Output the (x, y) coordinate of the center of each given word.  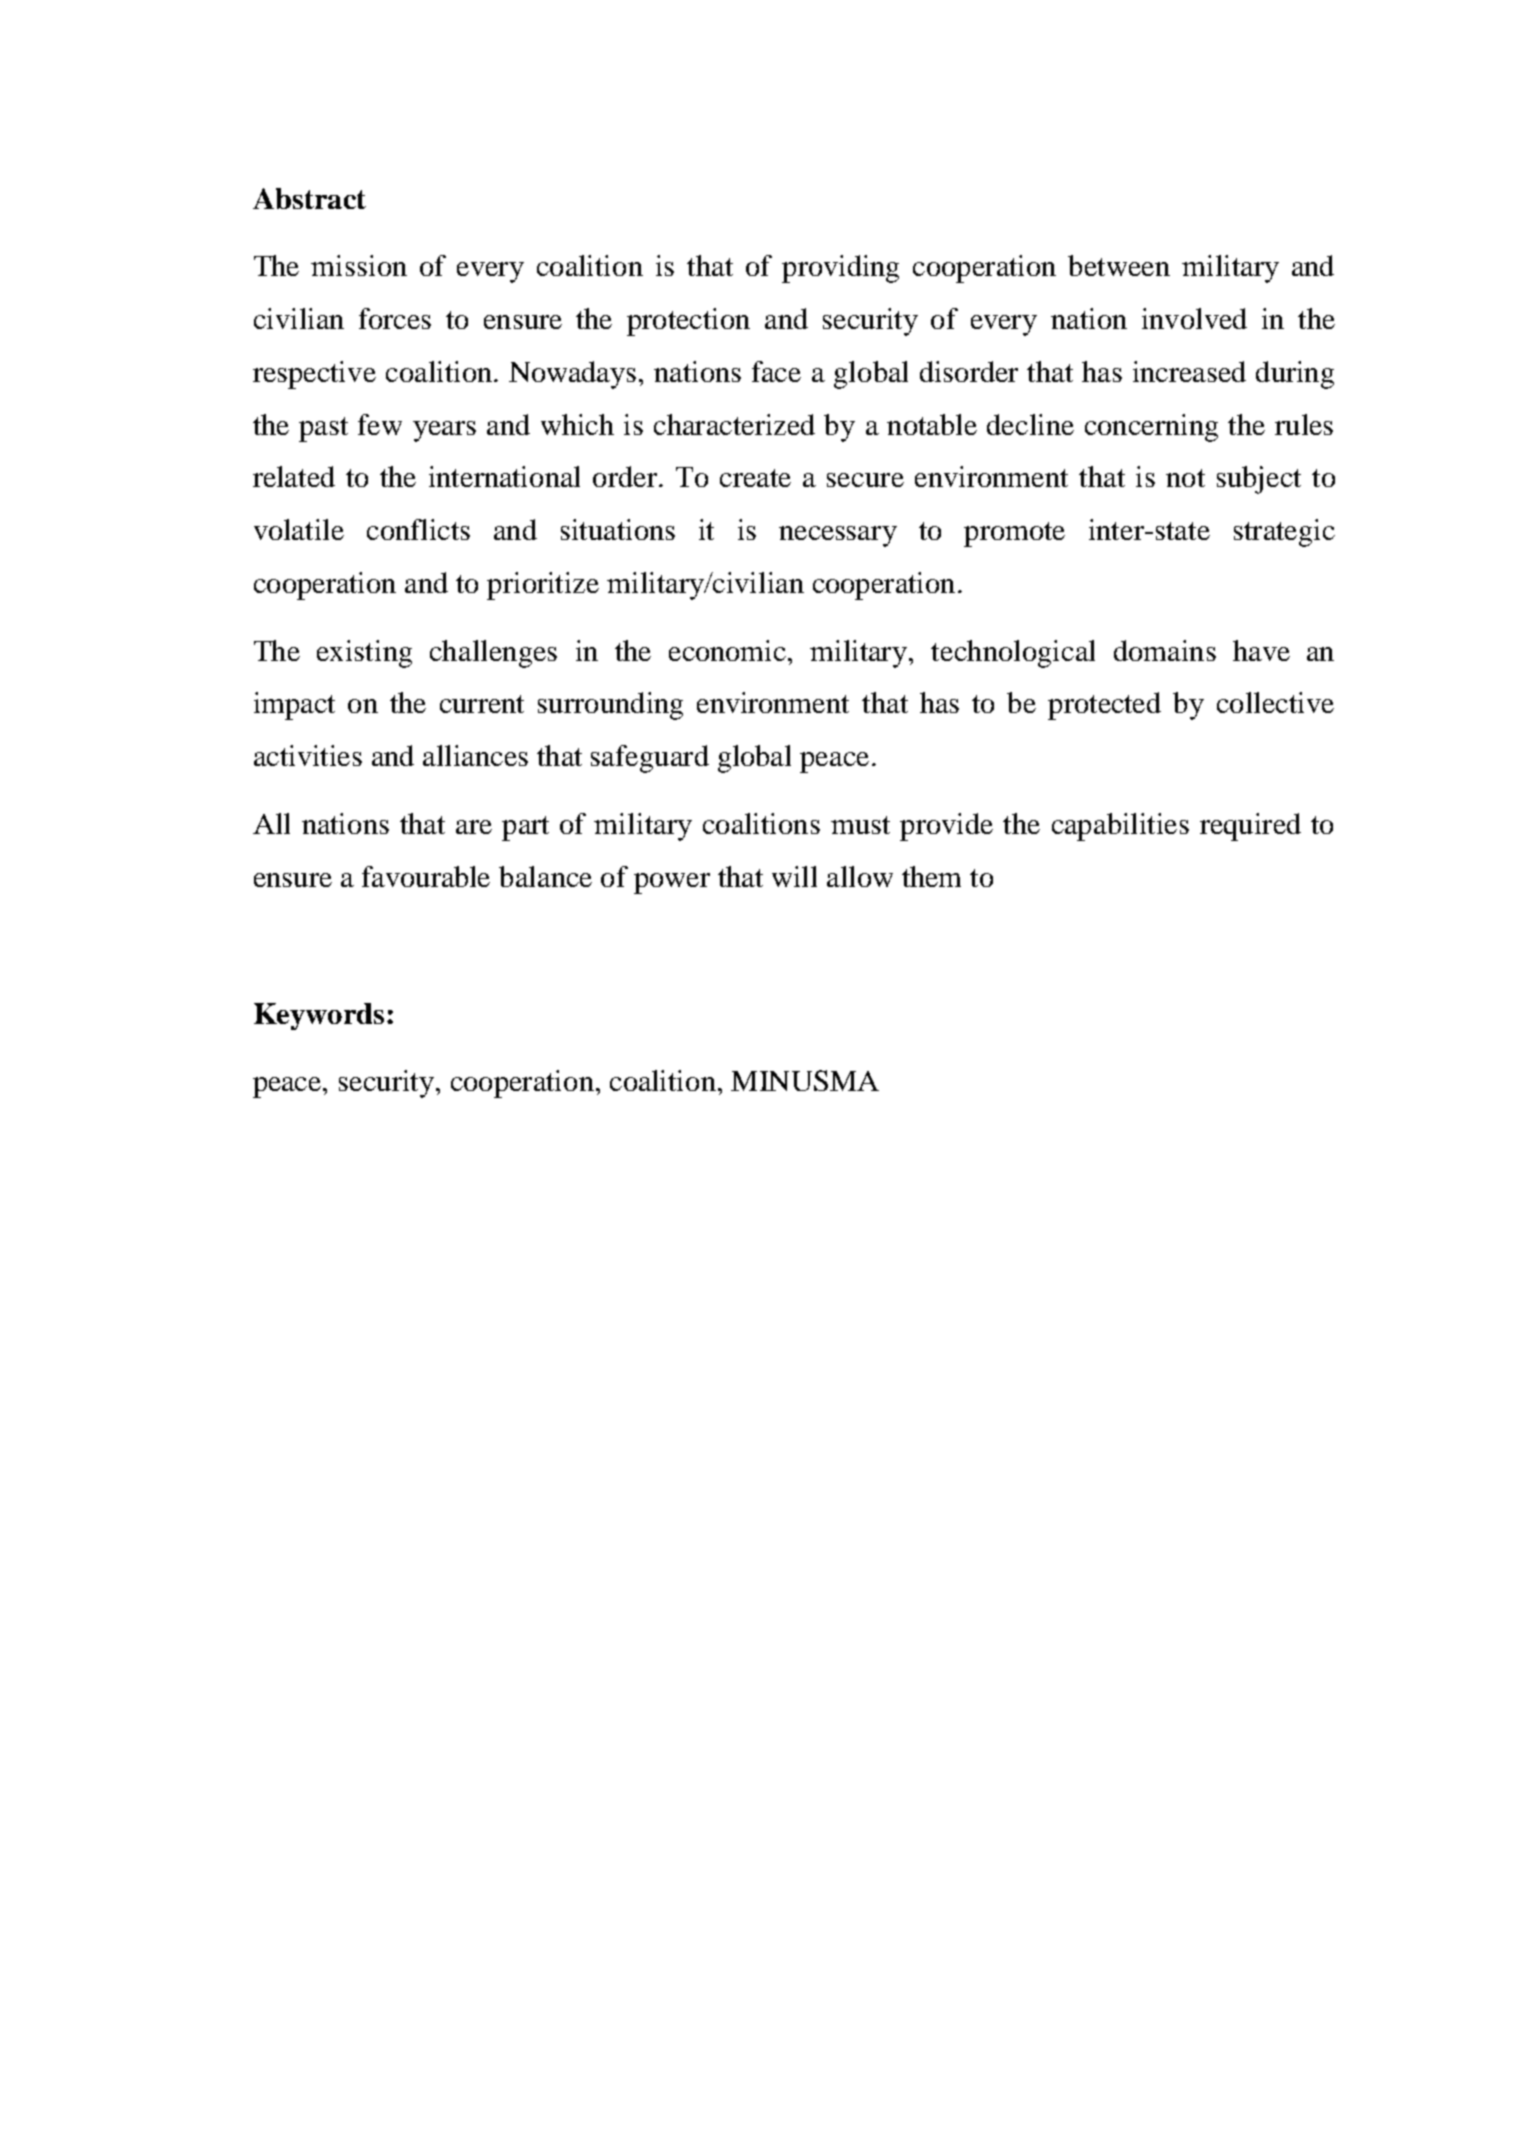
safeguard (650, 759)
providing (840, 269)
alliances (475, 755)
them (931, 876)
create (755, 478)
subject (1259, 480)
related (294, 476)
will (794, 876)
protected (1104, 706)
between (1119, 265)
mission (359, 265)
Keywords (319, 1016)
